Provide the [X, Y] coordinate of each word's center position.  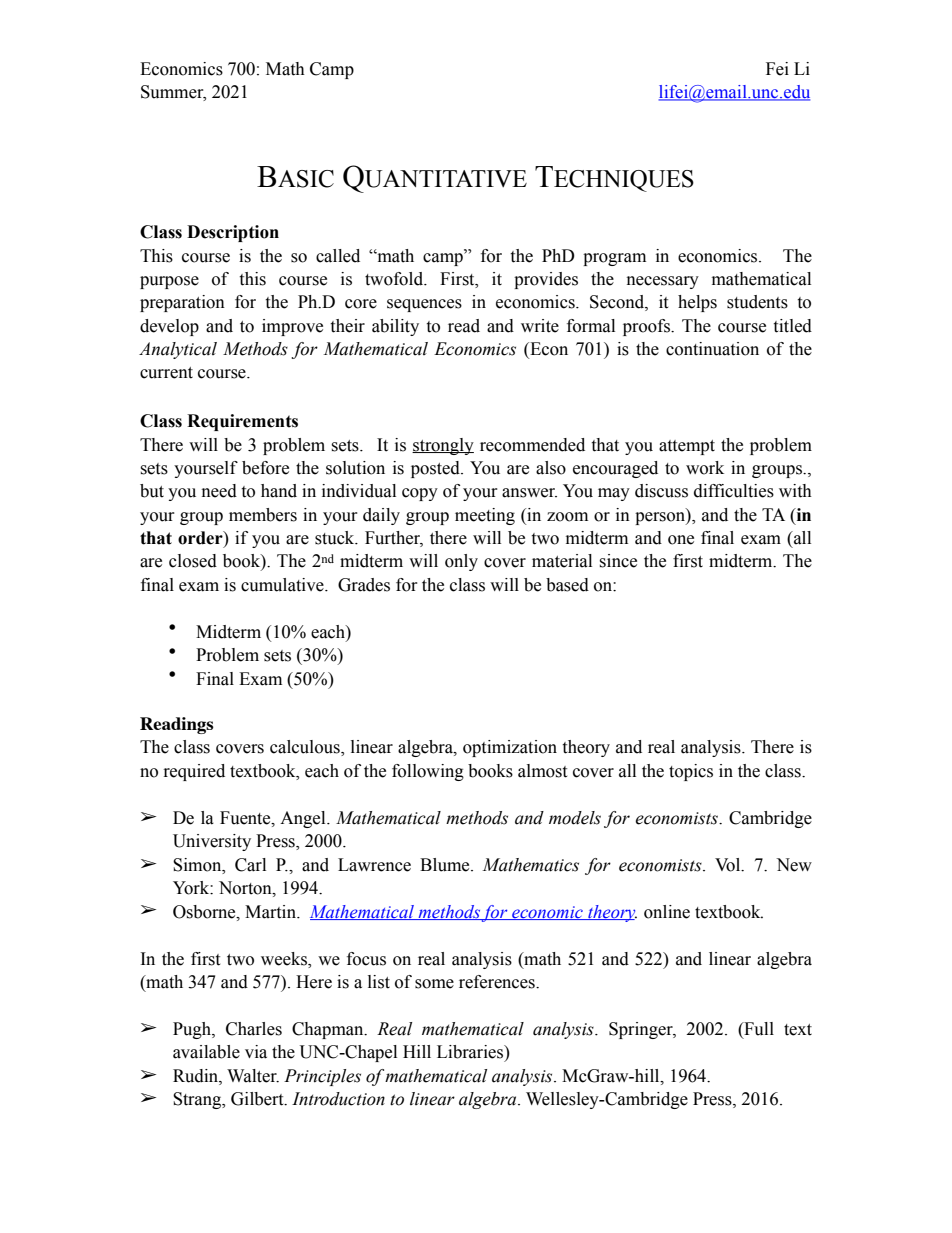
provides [546, 280]
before [265, 468]
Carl [250, 865]
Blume [446, 865]
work [705, 468]
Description [233, 233]
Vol [729, 865]
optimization [510, 748]
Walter [253, 1076]
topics [691, 772]
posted [436, 469]
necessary [663, 282]
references [498, 982]
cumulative [283, 585]
